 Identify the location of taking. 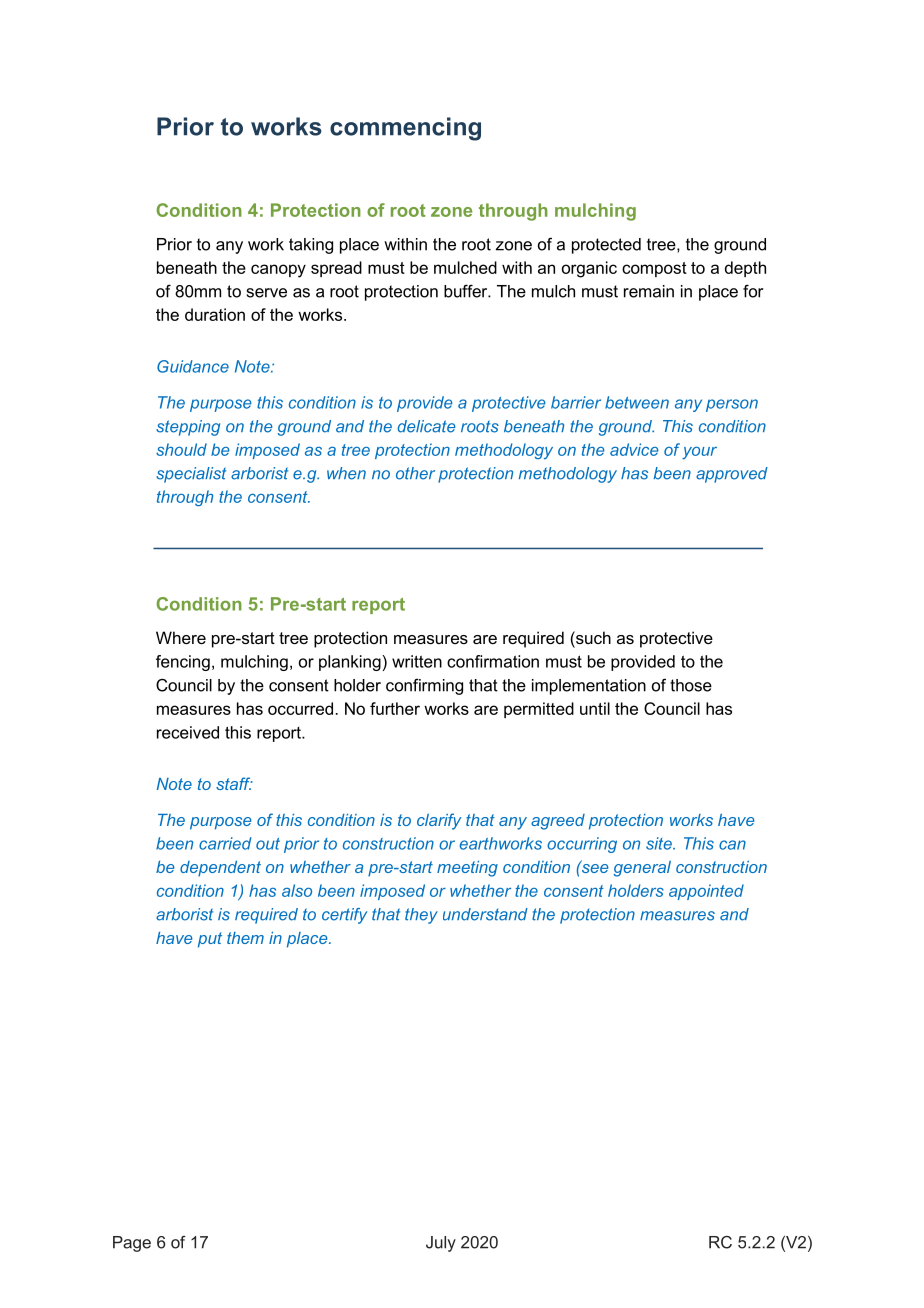
(311, 246).
